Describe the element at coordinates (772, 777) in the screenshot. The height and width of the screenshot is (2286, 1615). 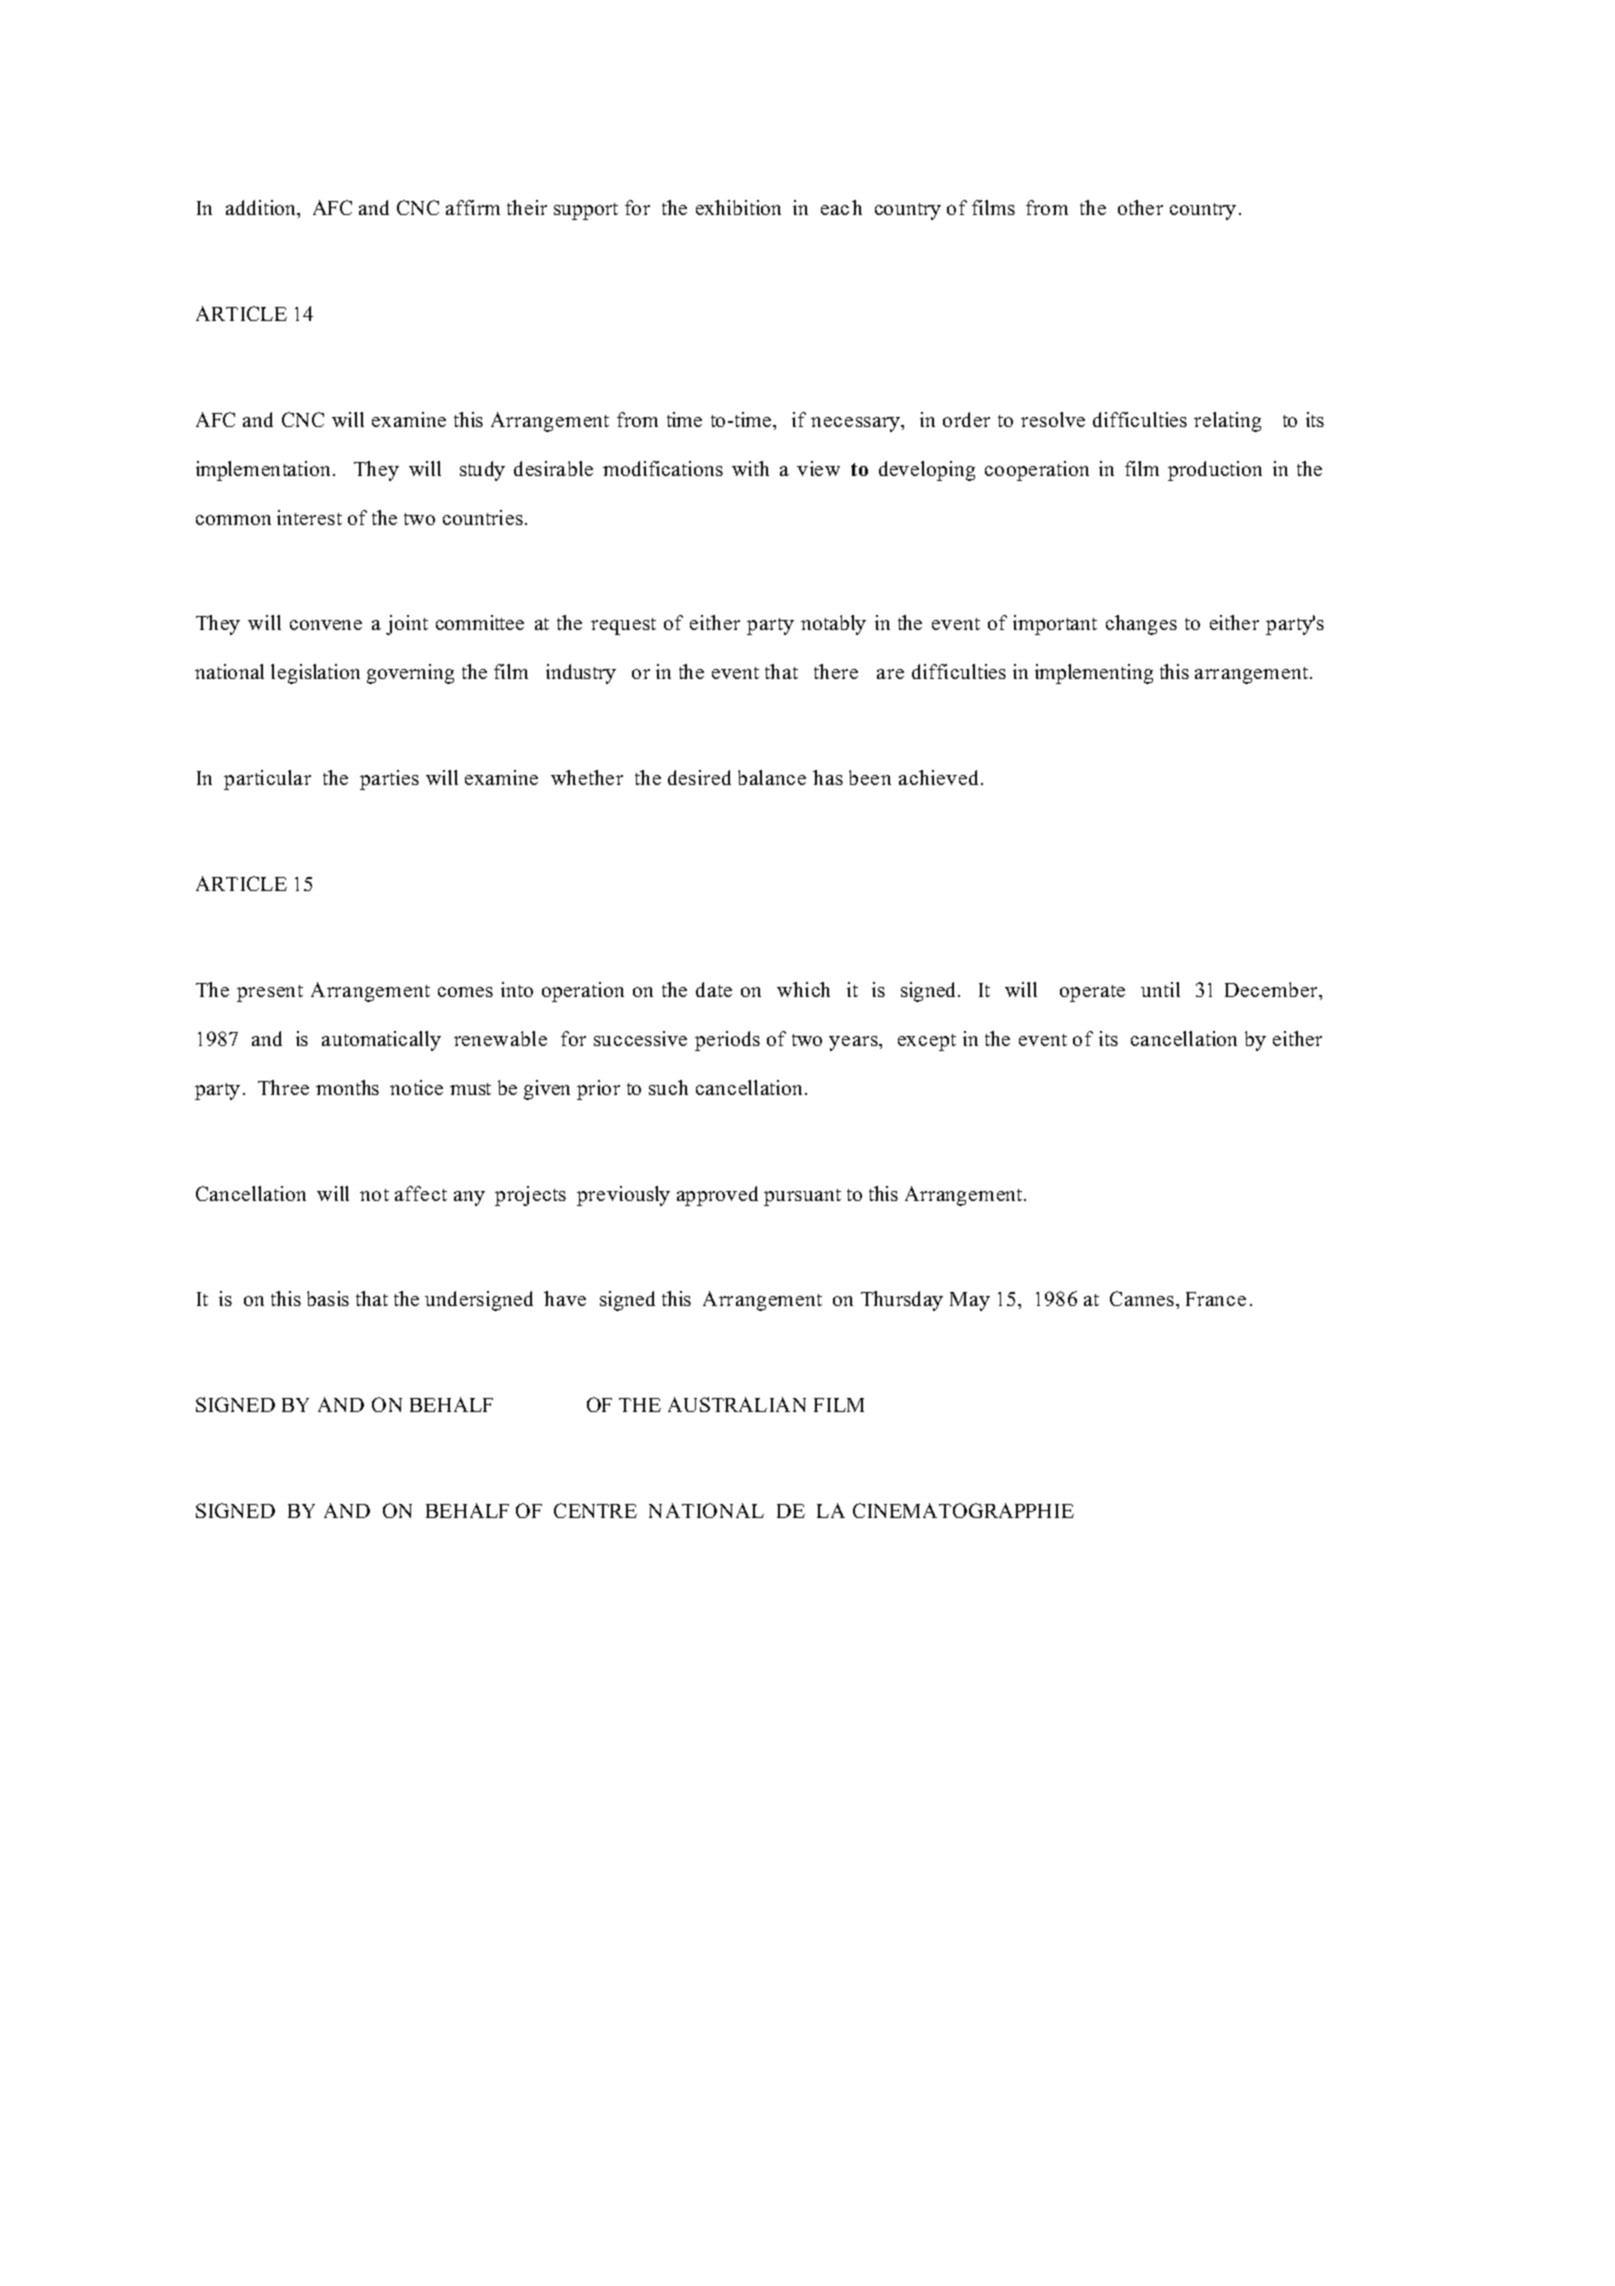
I see `balance` at that location.
